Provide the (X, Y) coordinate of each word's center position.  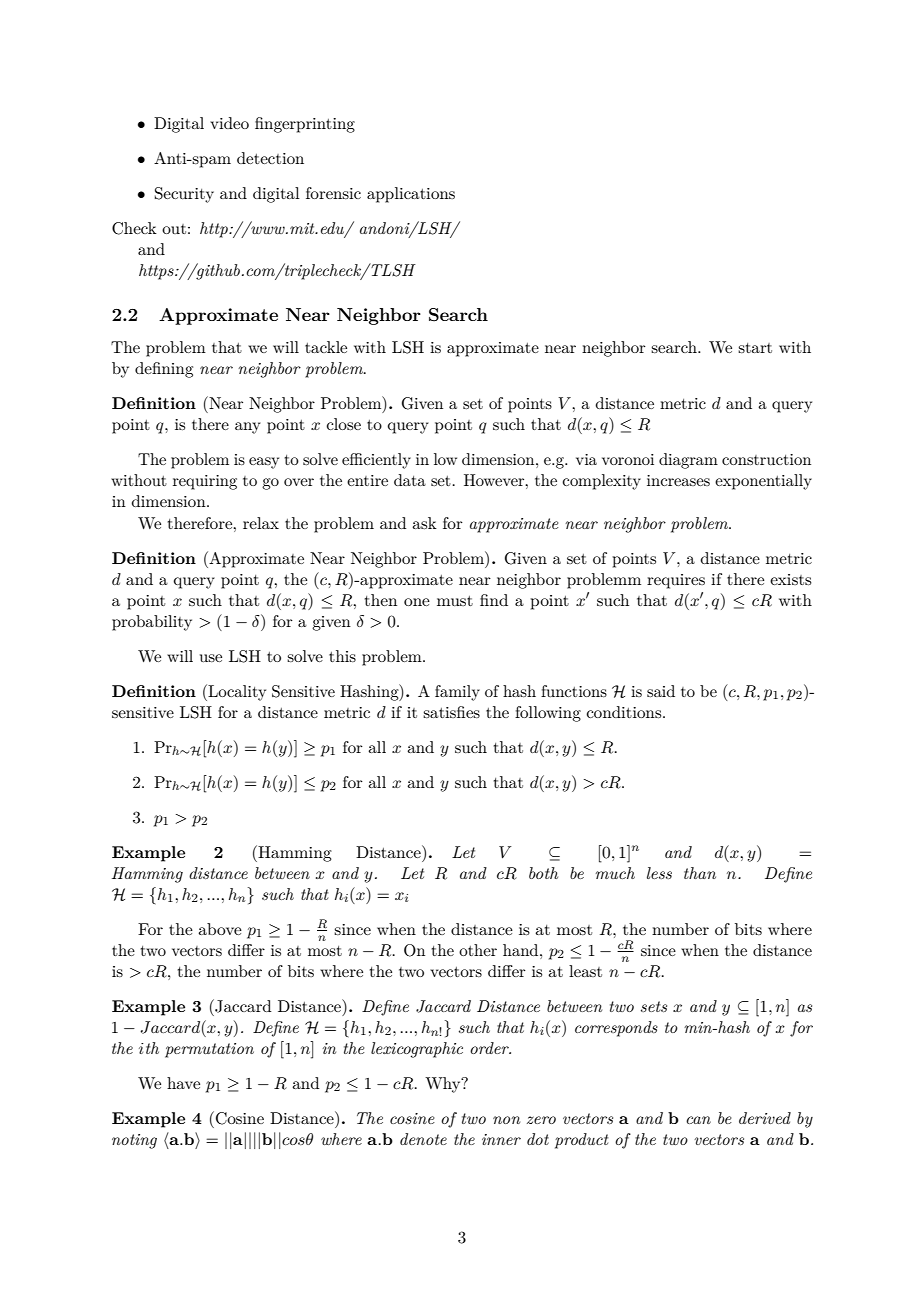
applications (411, 195)
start (755, 348)
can (698, 1120)
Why (444, 1085)
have (183, 1083)
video (229, 123)
